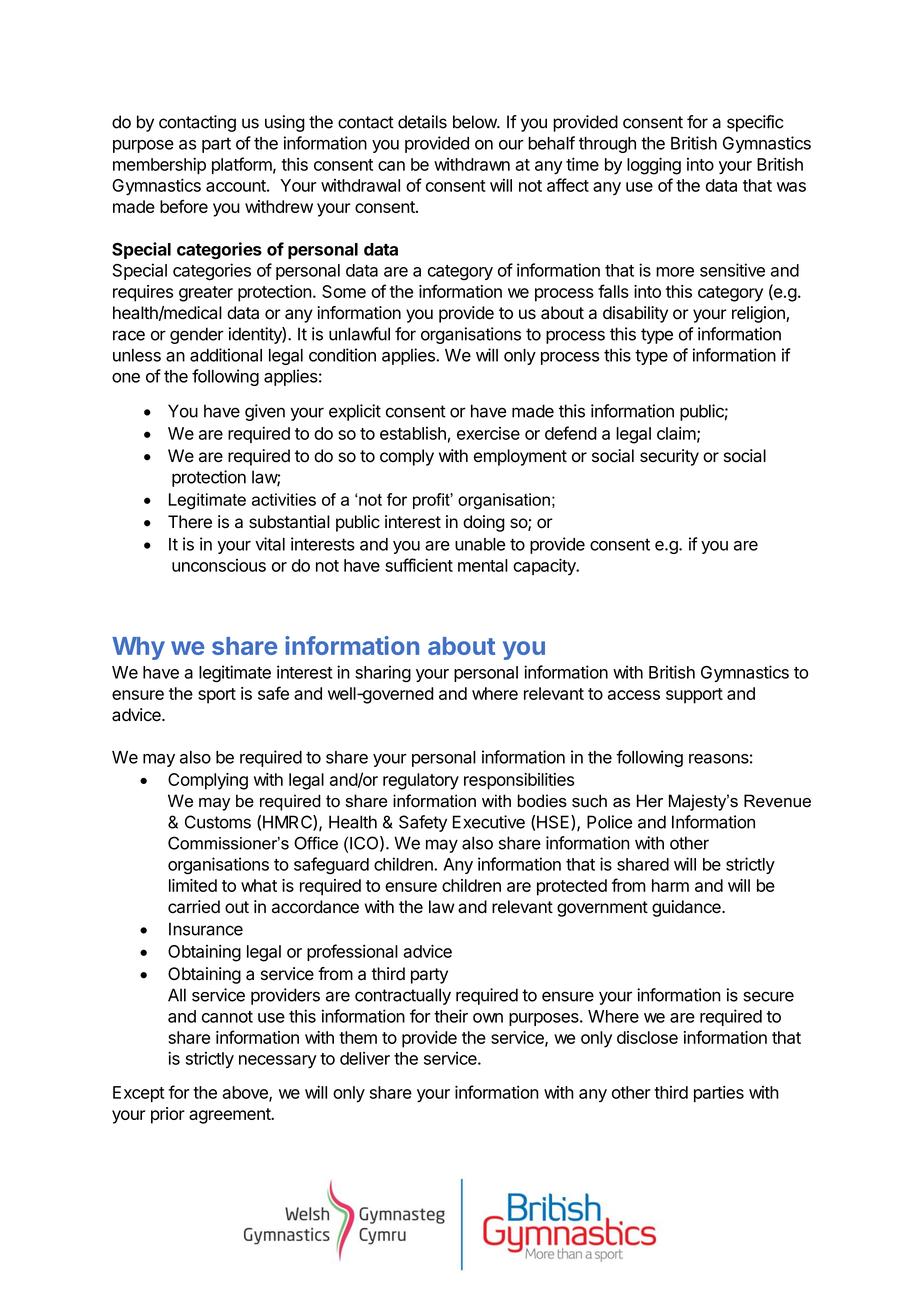 The height and width of the document is (1308, 924). I want to click on mental, so click(483, 565).
